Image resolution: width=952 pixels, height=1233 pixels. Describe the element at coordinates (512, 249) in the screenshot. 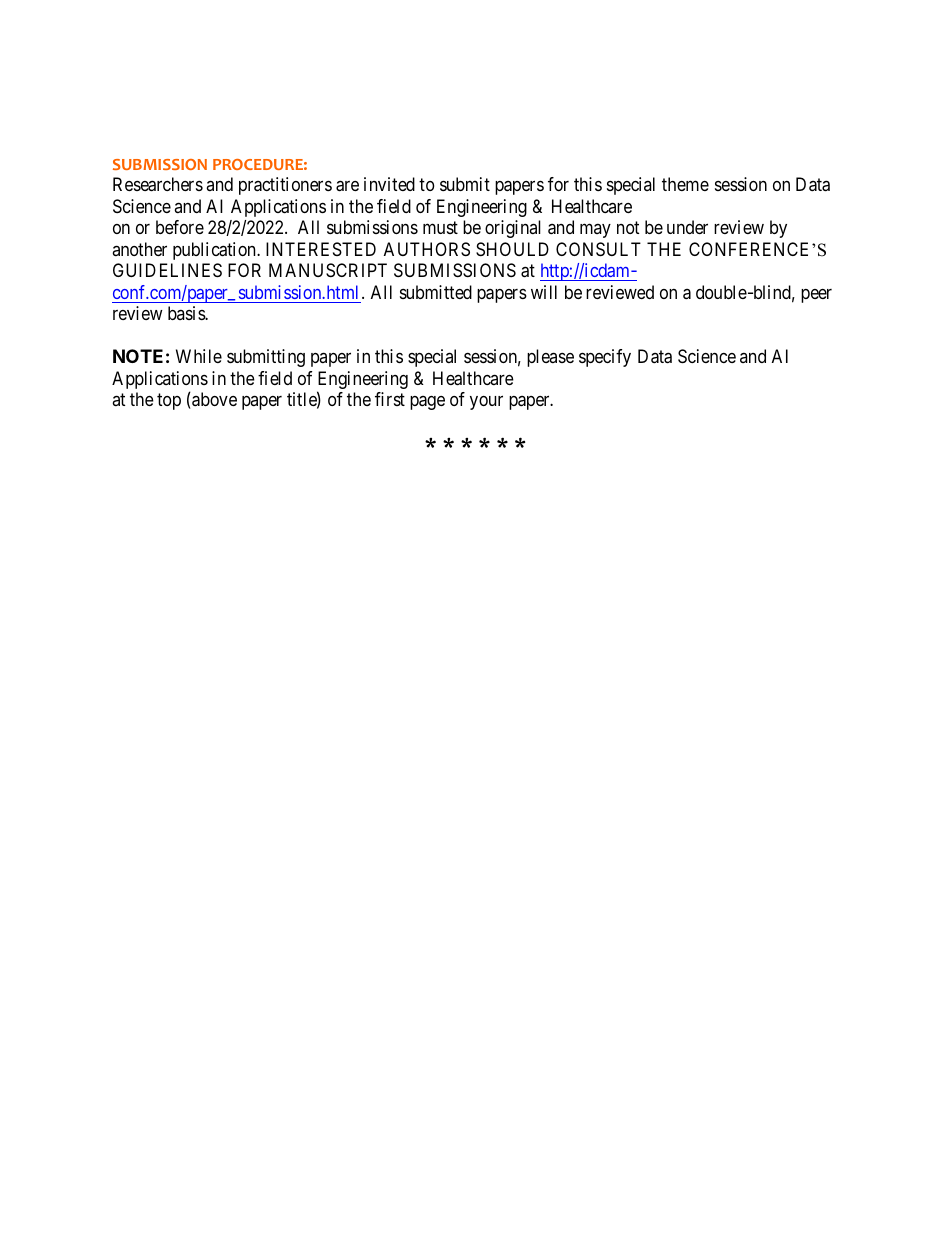

I see `SHOULD` at that location.
